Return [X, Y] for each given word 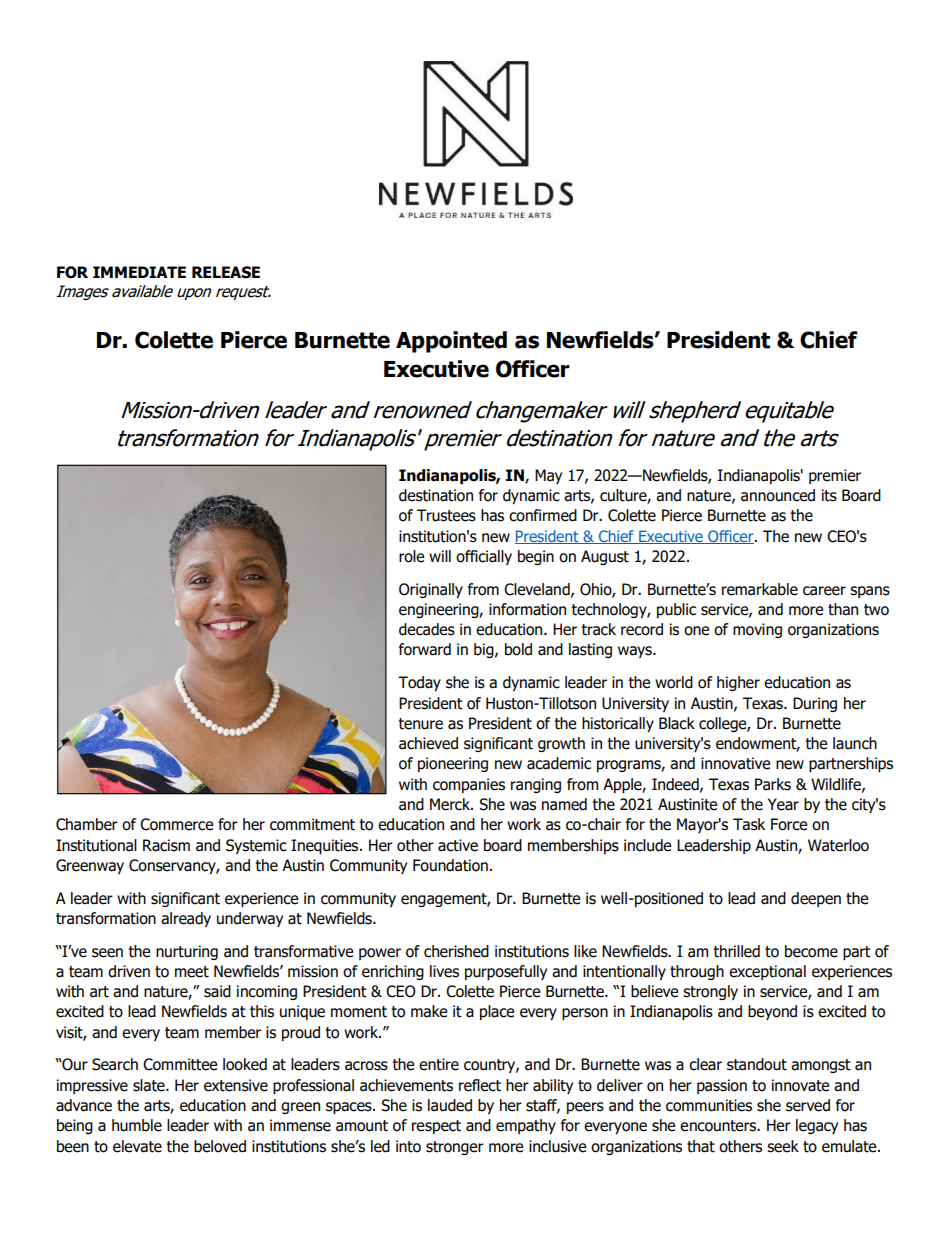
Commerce [176, 824]
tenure [420, 724]
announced [778, 495]
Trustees [446, 515]
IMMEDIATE [139, 272]
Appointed [451, 342]
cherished [456, 951]
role [411, 556]
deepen [816, 899]
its [829, 495]
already [186, 919]
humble [137, 1125]
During [815, 704]
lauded [450, 1105]
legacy [817, 1126]
